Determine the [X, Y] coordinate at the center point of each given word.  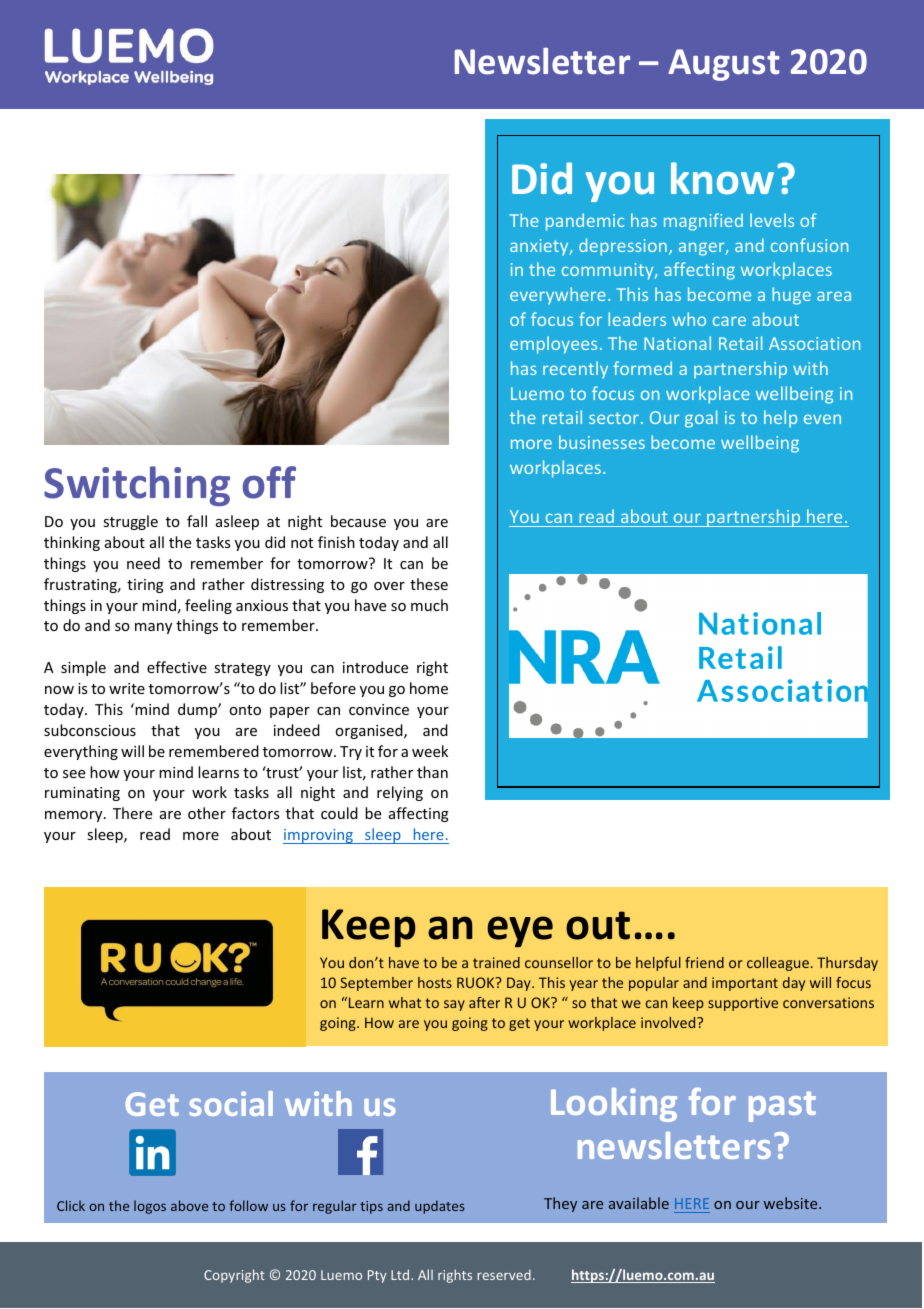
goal [701, 419]
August [724, 65]
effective [177, 667]
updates [440, 1207]
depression [623, 247]
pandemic [585, 222]
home [429, 688]
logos [150, 1207]
